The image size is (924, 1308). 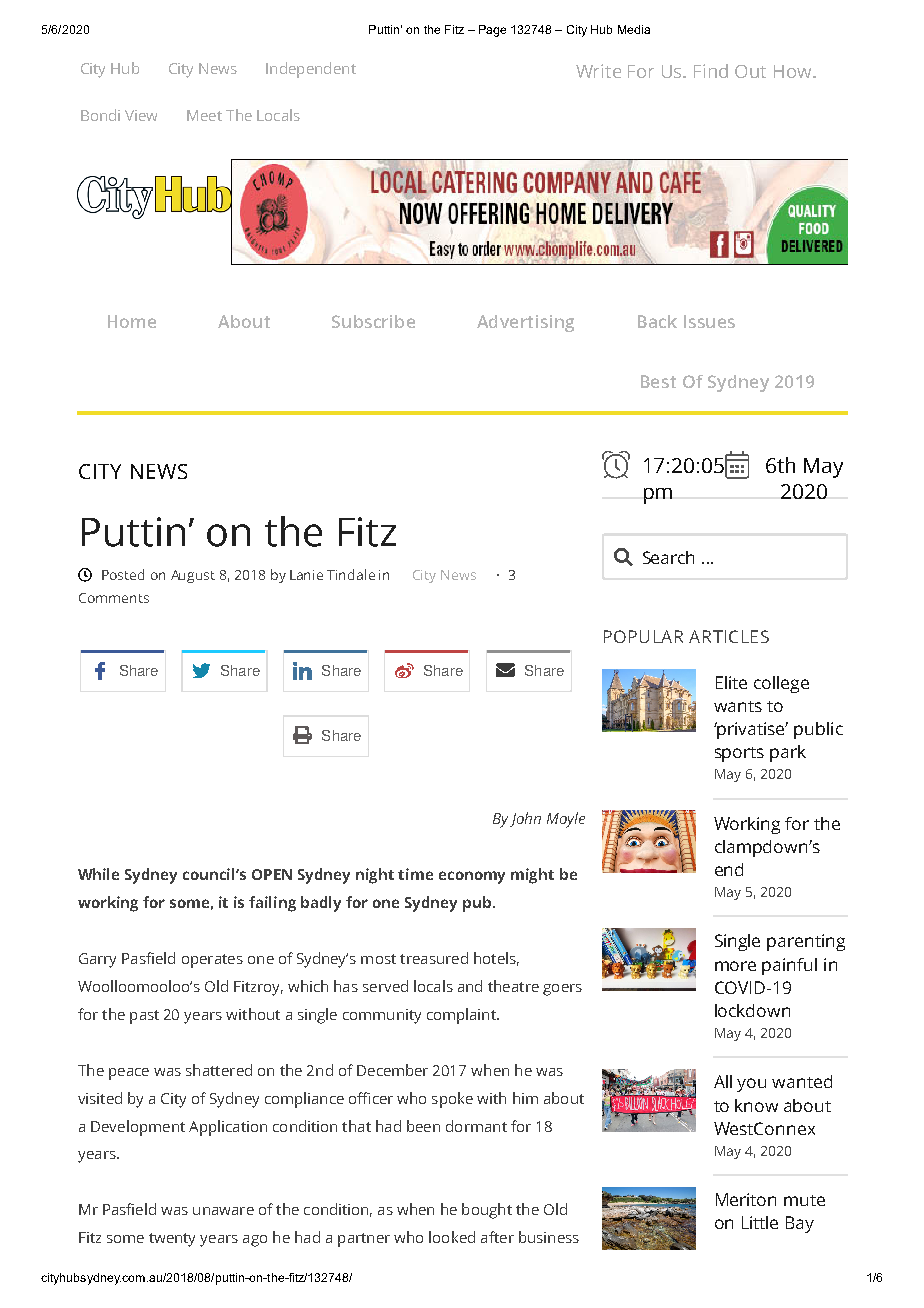 What do you see at coordinates (193, 576) in the document?
I see `August` at bounding box center [193, 576].
